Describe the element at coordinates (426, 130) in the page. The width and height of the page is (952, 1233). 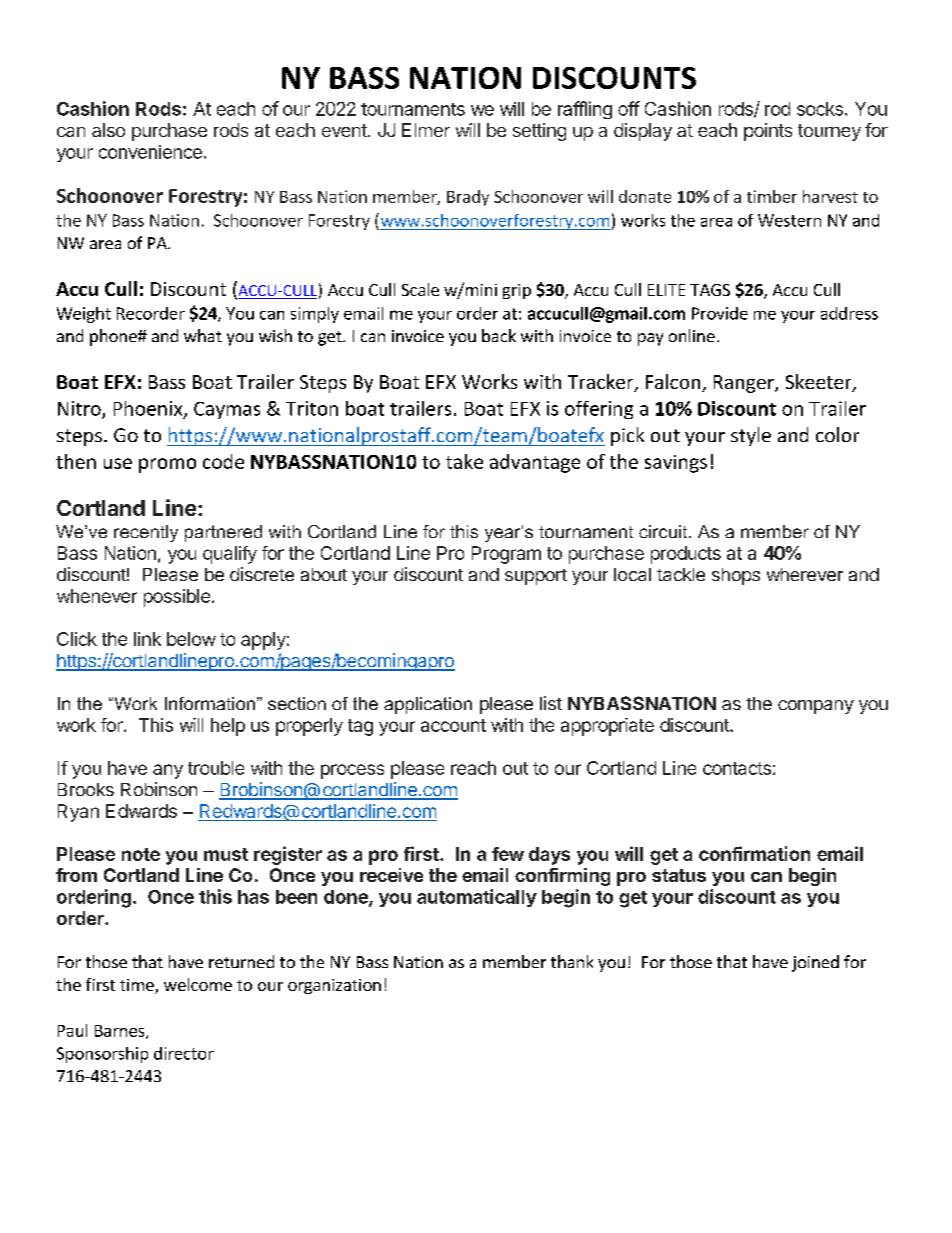
I see `Elmer` at that location.
